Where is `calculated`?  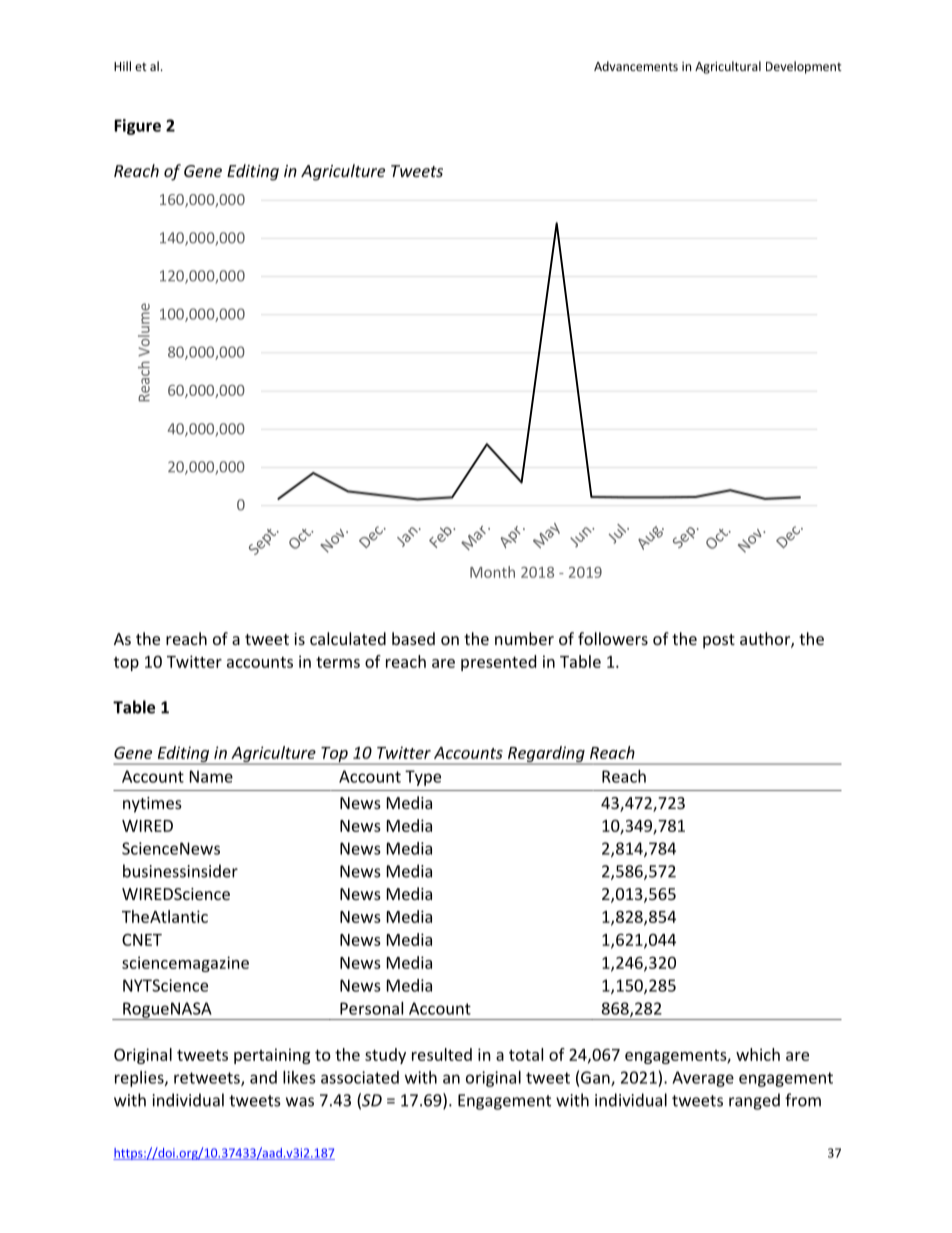 calculated is located at coordinates (348, 638).
